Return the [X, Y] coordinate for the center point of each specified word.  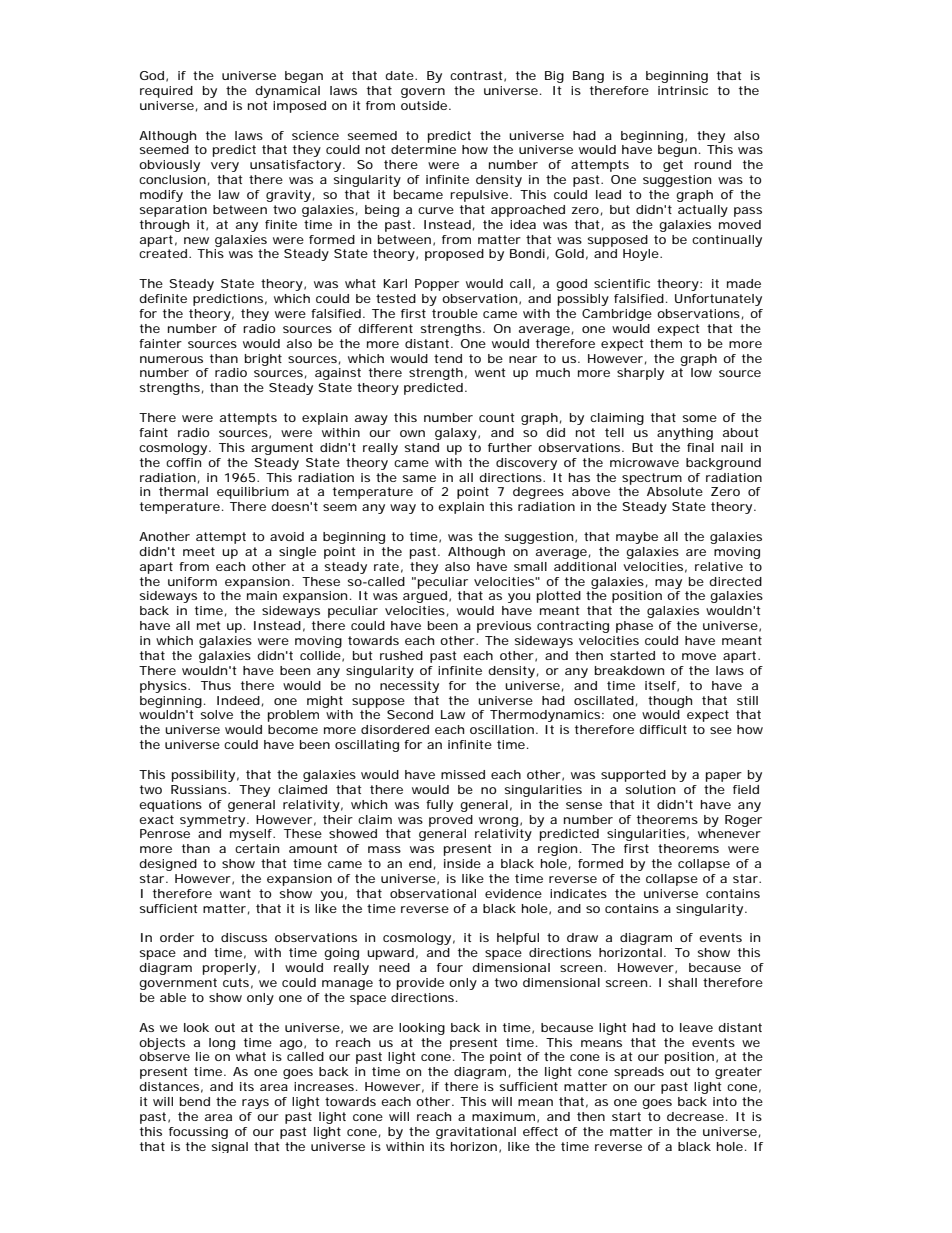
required [166, 92]
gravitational [476, 1133]
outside [424, 105]
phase [634, 627]
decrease [695, 1116]
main [262, 595]
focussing [198, 1133]
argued [425, 597]
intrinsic [683, 90]
